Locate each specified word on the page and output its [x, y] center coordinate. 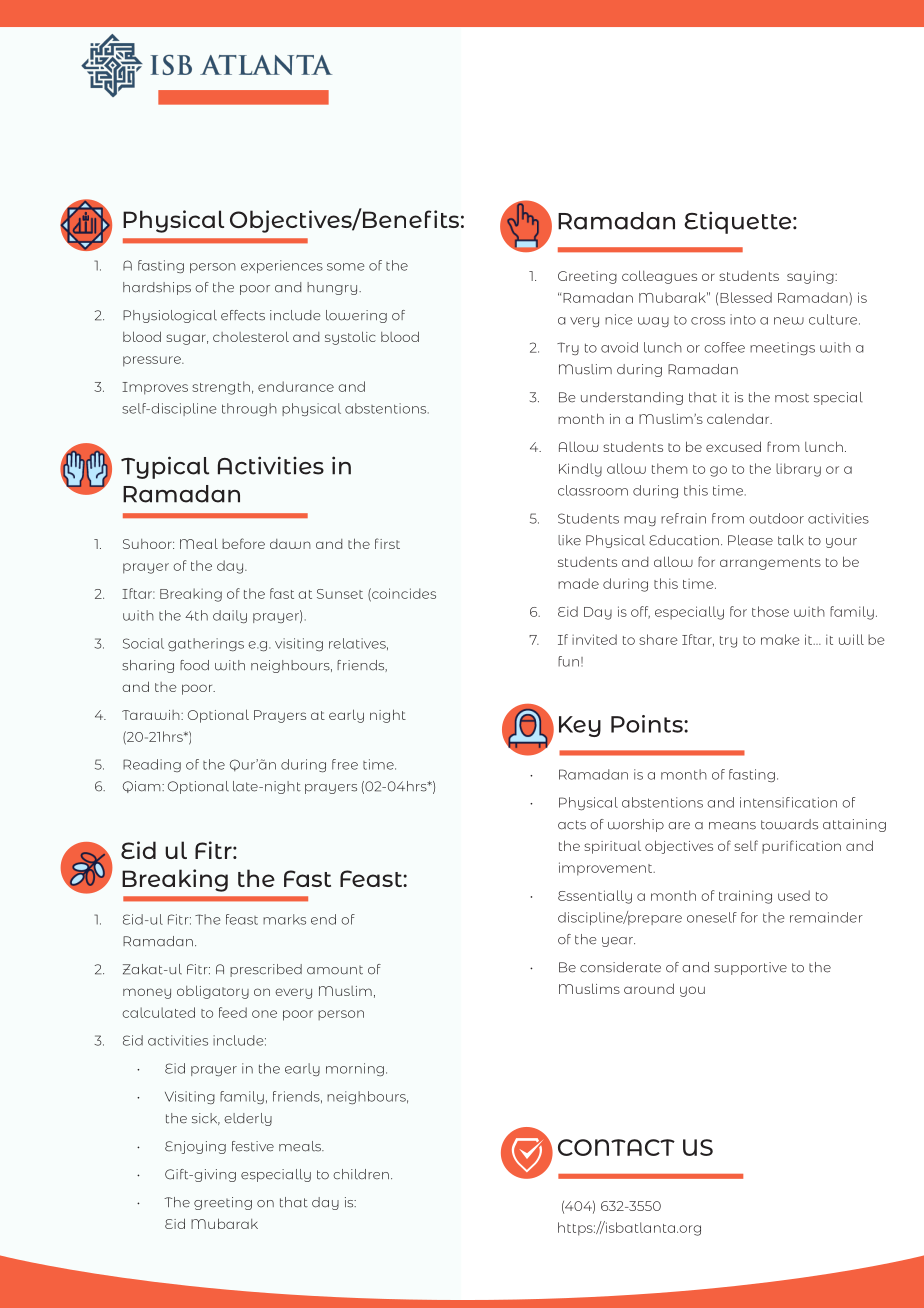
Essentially [595, 897]
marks [284, 919]
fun [568, 661]
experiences [282, 266]
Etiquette [739, 222]
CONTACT [616, 1147]
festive [253, 1146]
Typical [165, 467]
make [780, 639]
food [194, 665]
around [649, 988]
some [345, 267]
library [798, 470]
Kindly [580, 470]
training [745, 897]
